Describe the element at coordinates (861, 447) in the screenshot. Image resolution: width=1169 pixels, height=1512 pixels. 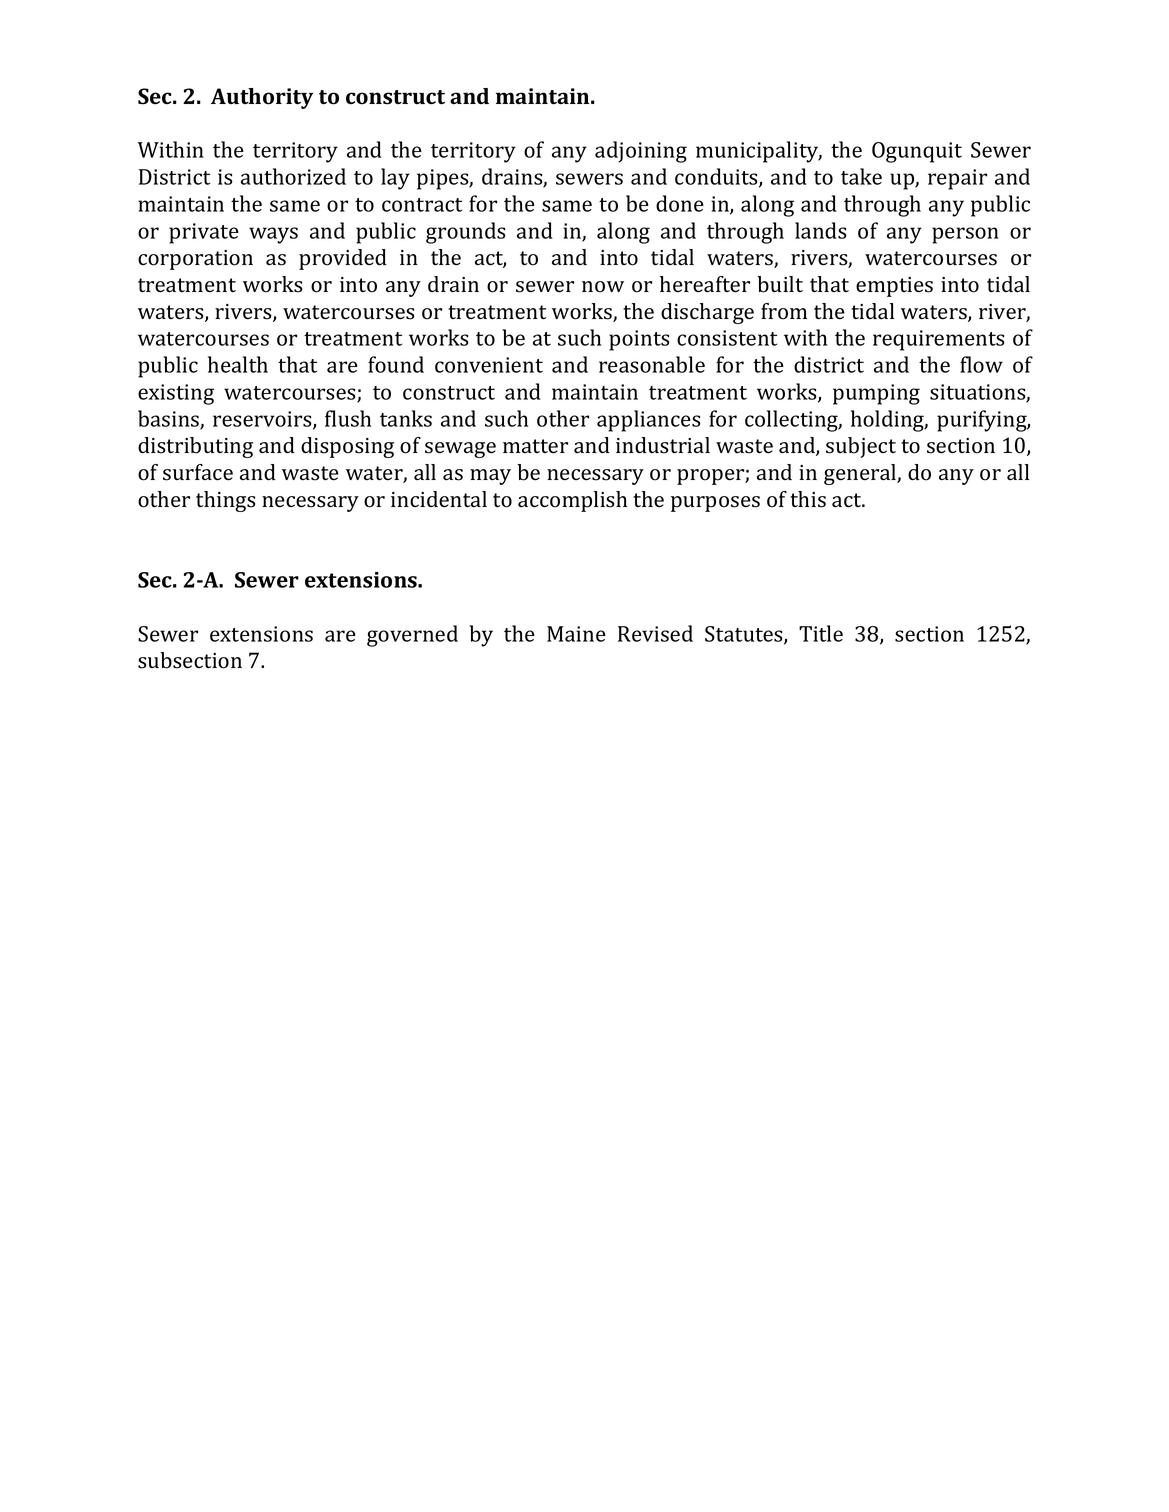
I see `subject` at that location.
